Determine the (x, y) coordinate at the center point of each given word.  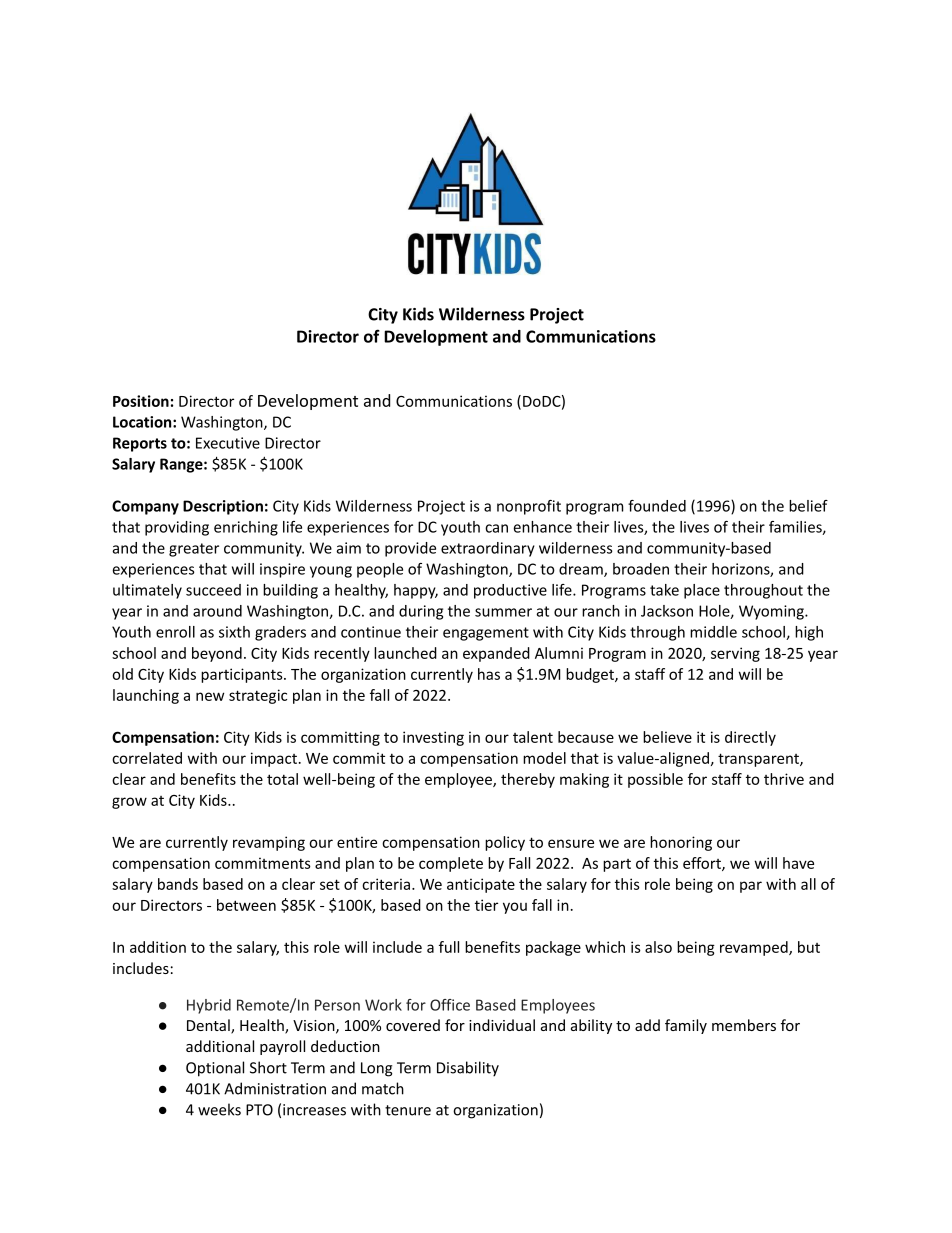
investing (433, 738)
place (702, 591)
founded (657, 506)
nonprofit (529, 507)
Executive (228, 443)
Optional (215, 1069)
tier (486, 905)
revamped (755, 948)
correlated (147, 758)
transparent (759, 760)
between (246, 905)
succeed (213, 590)
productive (510, 591)
